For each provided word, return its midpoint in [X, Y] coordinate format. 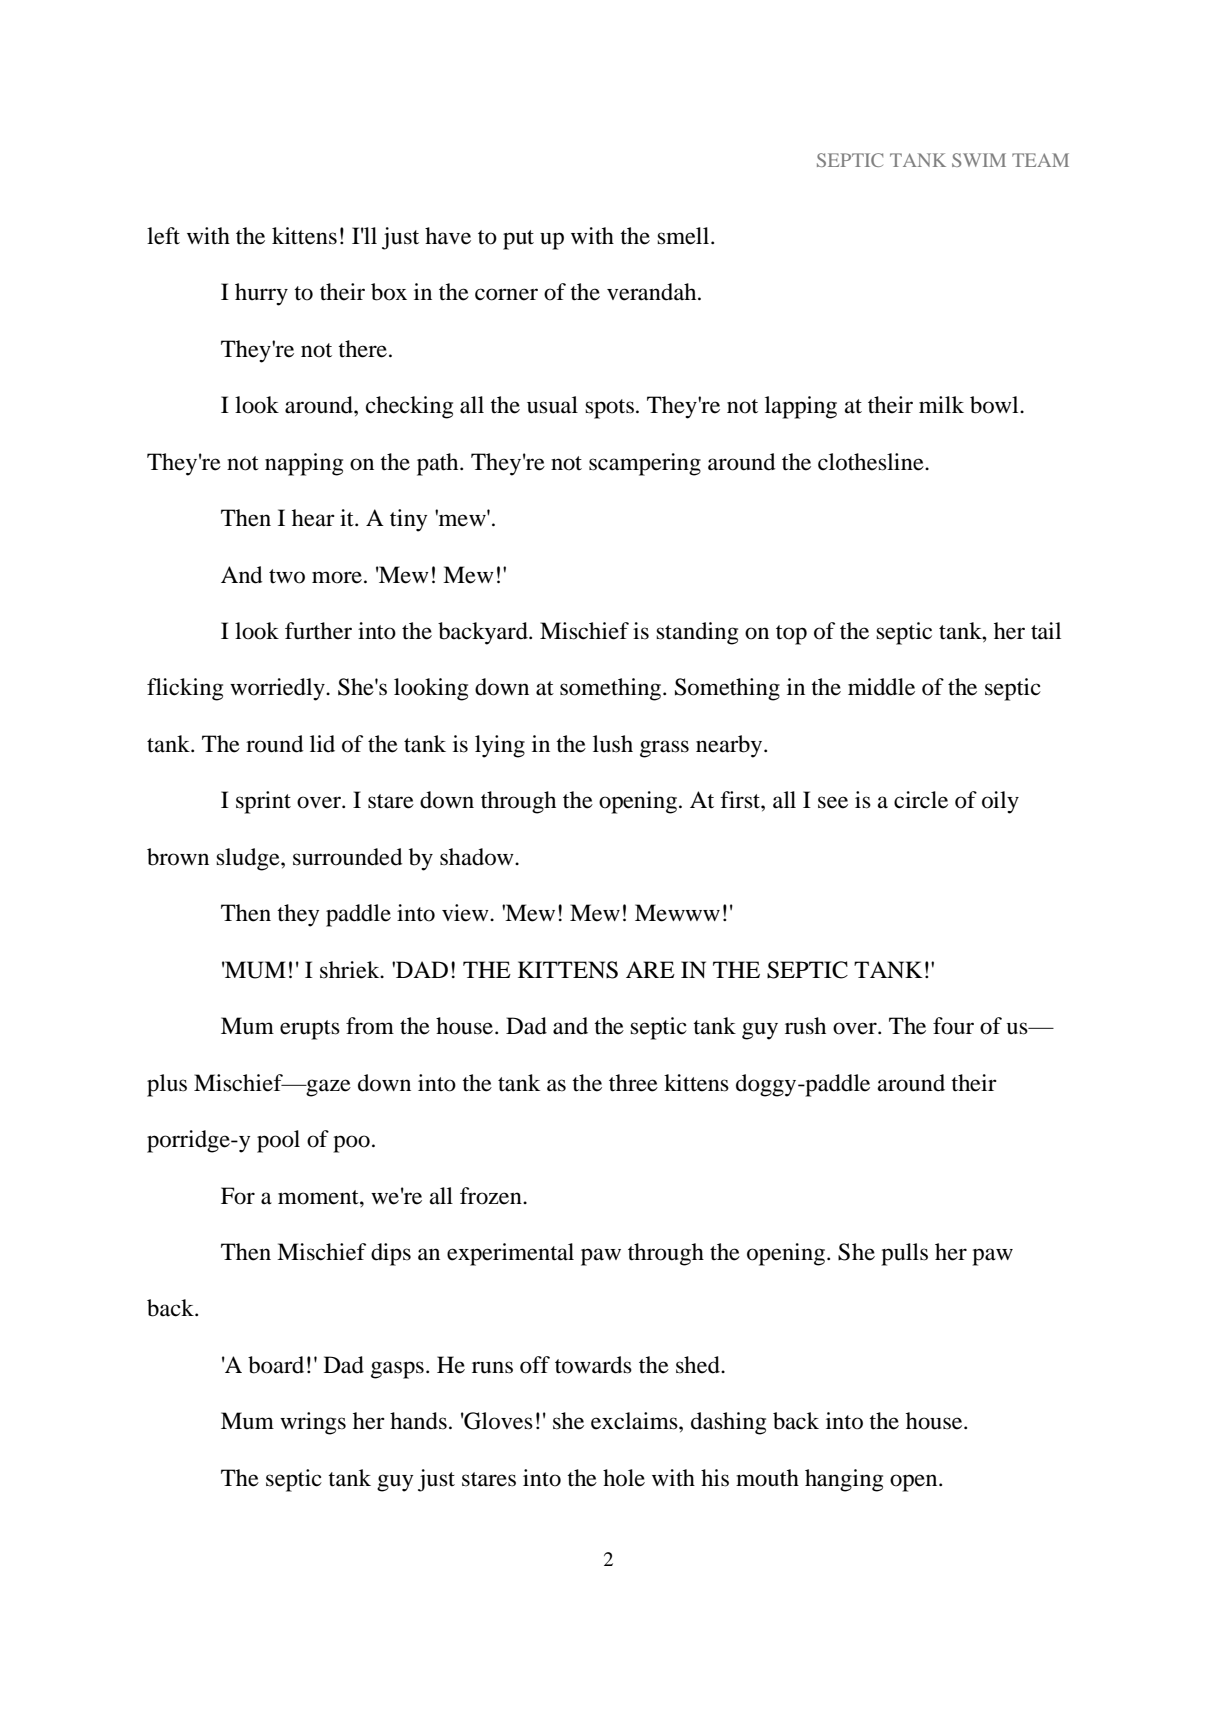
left [163, 236]
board [276, 1365]
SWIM [979, 160]
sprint [263, 802]
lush [613, 744]
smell [684, 236]
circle [921, 800]
